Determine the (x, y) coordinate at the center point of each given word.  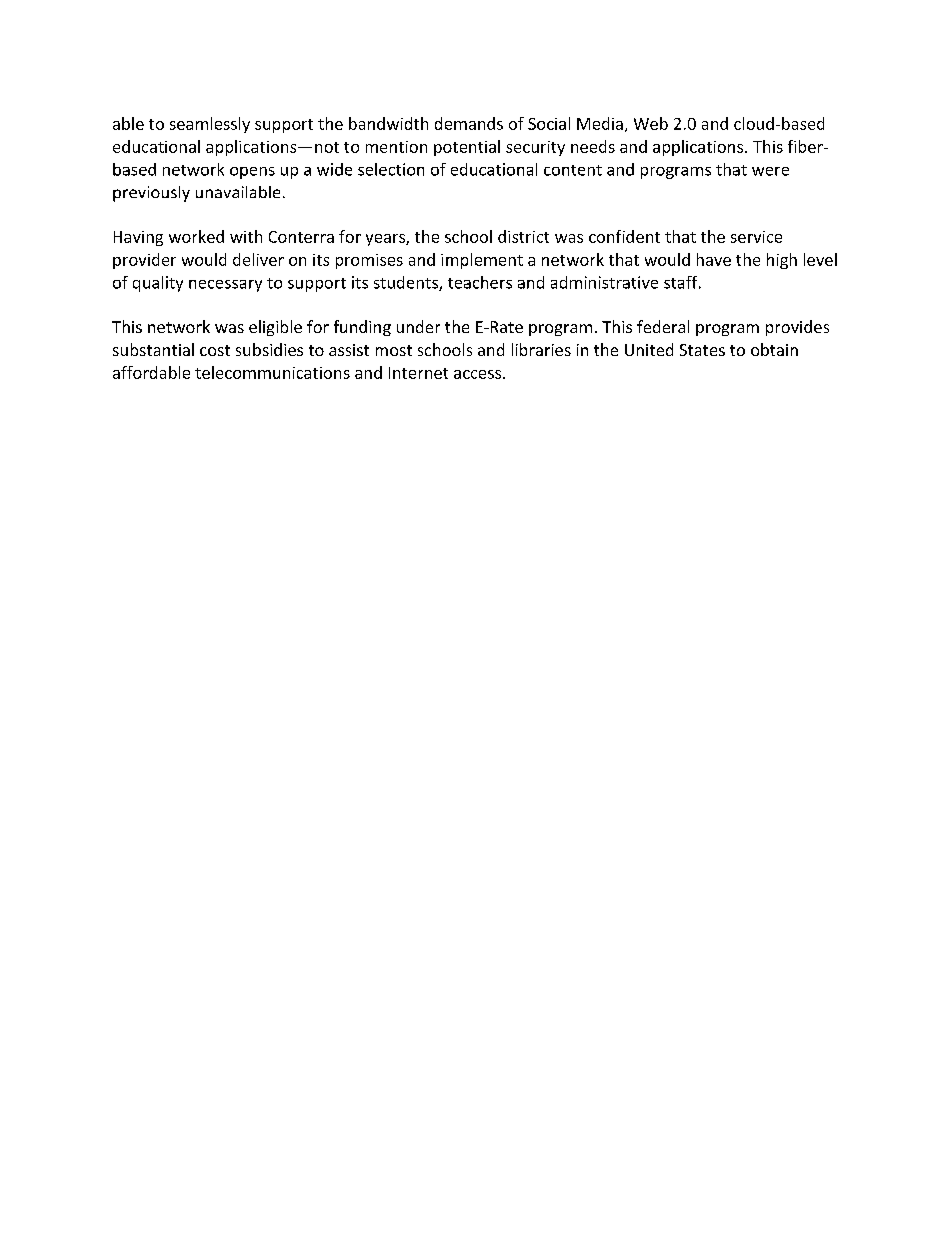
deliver (258, 259)
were (770, 171)
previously (151, 194)
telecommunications (272, 372)
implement (482, 261)
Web (651, 123)
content (573, 170)
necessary (225, 286)
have (714, 259)
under (418, 326)
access (477, 374)
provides (797, 328)
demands (469, 123)
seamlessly (210, 125)
